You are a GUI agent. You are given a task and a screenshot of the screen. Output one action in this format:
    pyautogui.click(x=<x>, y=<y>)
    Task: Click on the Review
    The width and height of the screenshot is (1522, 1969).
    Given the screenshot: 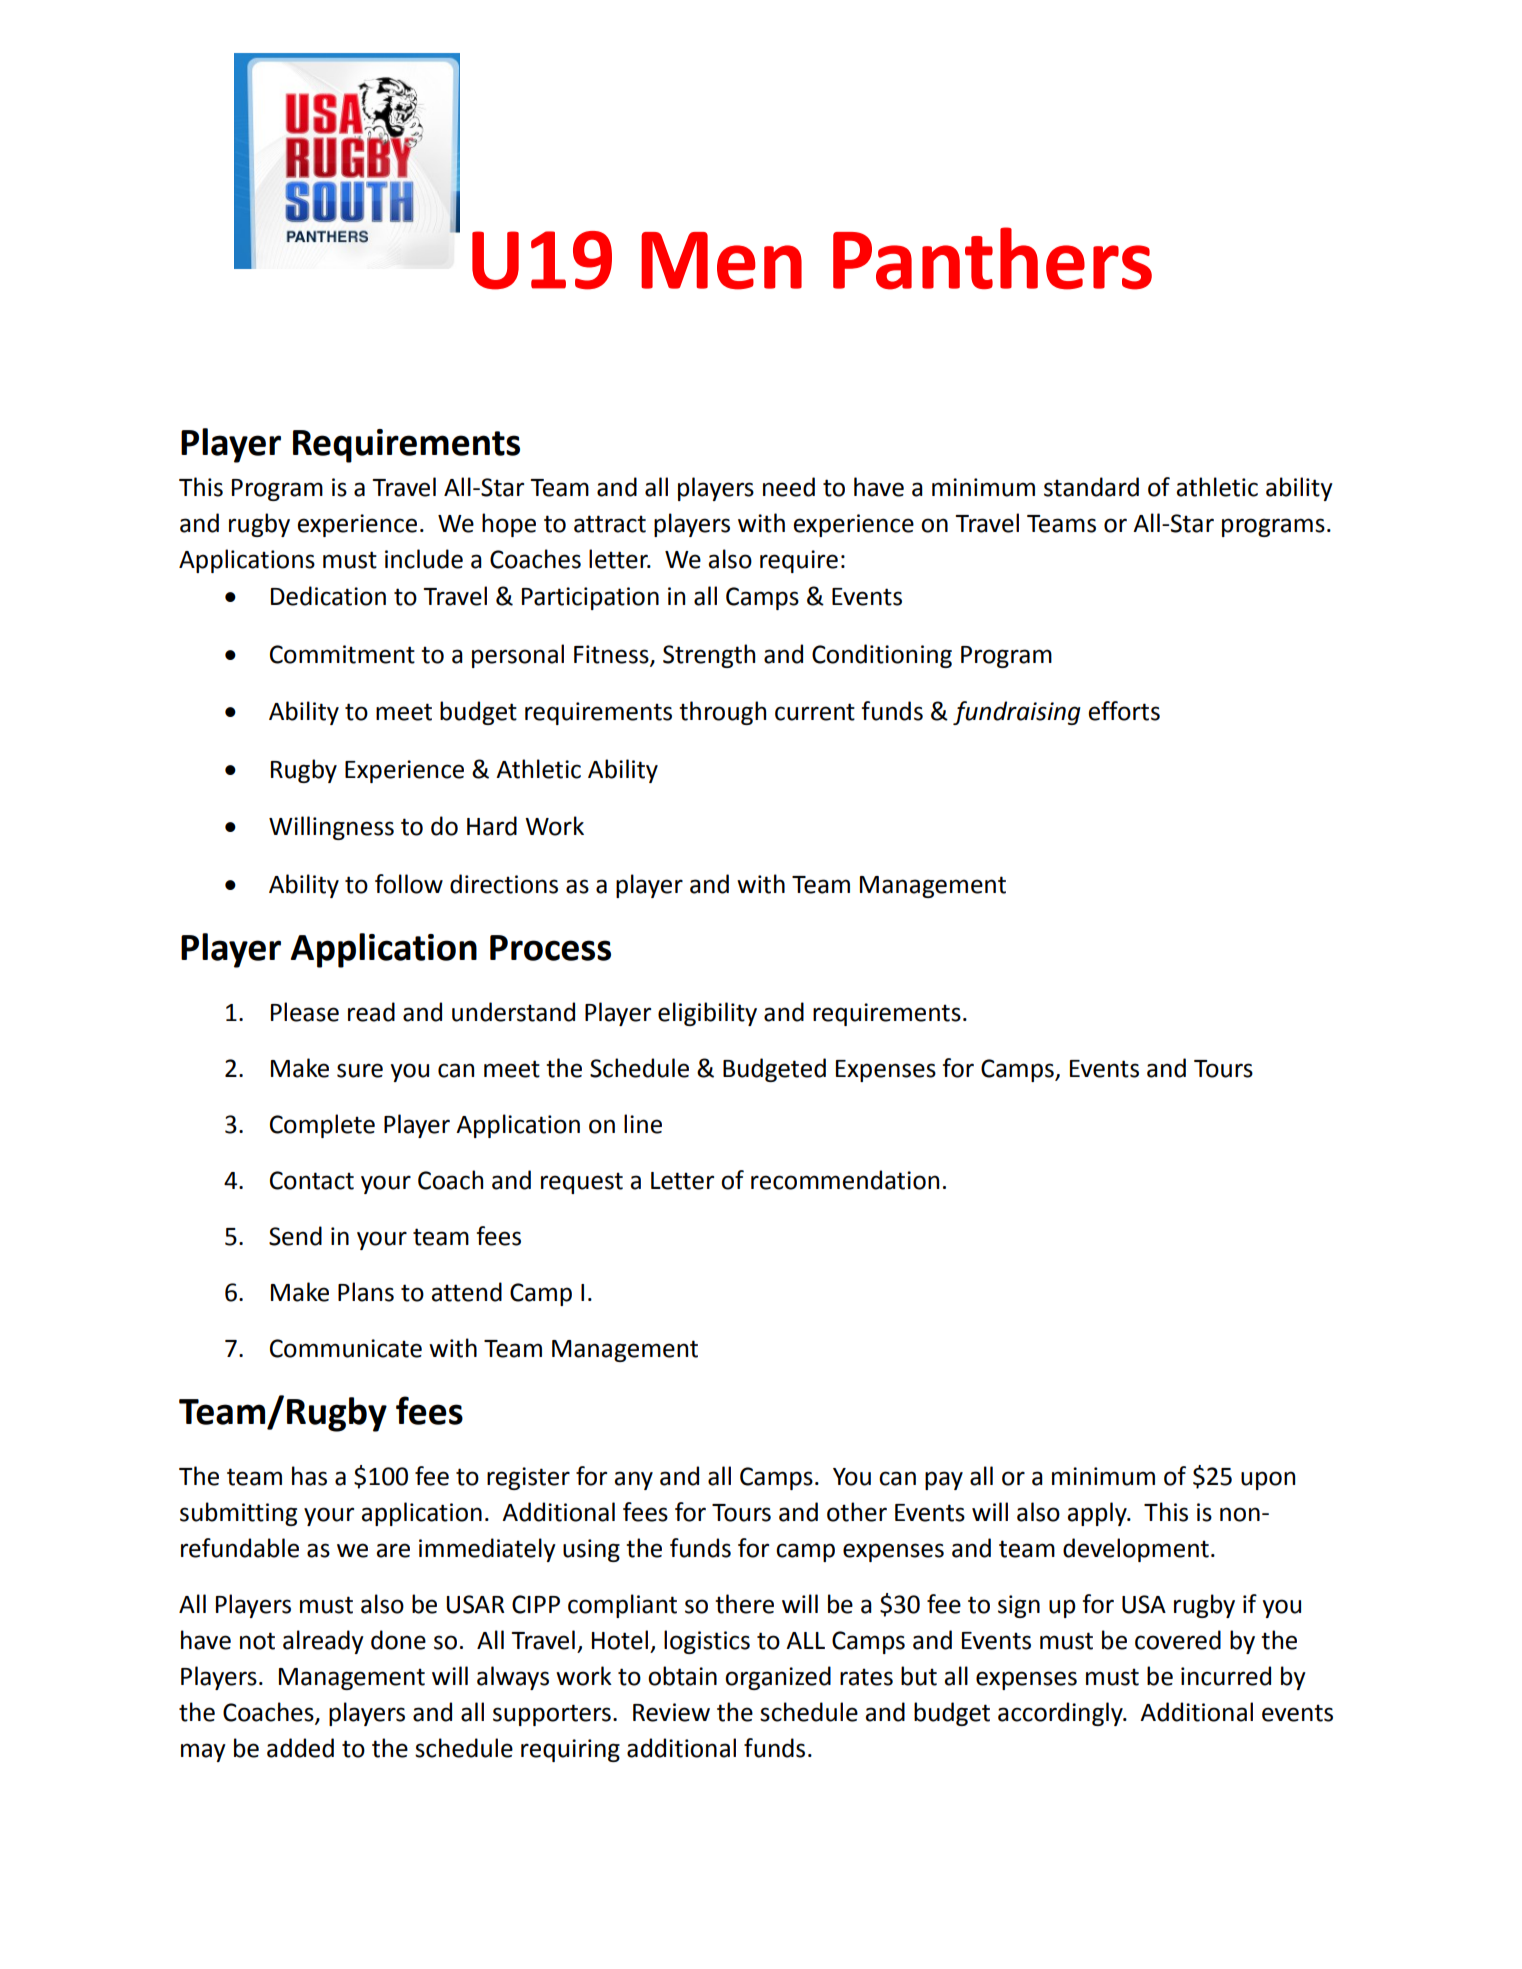 What is the action you would take?
    pyautogui.click(x=671, y=1712)
